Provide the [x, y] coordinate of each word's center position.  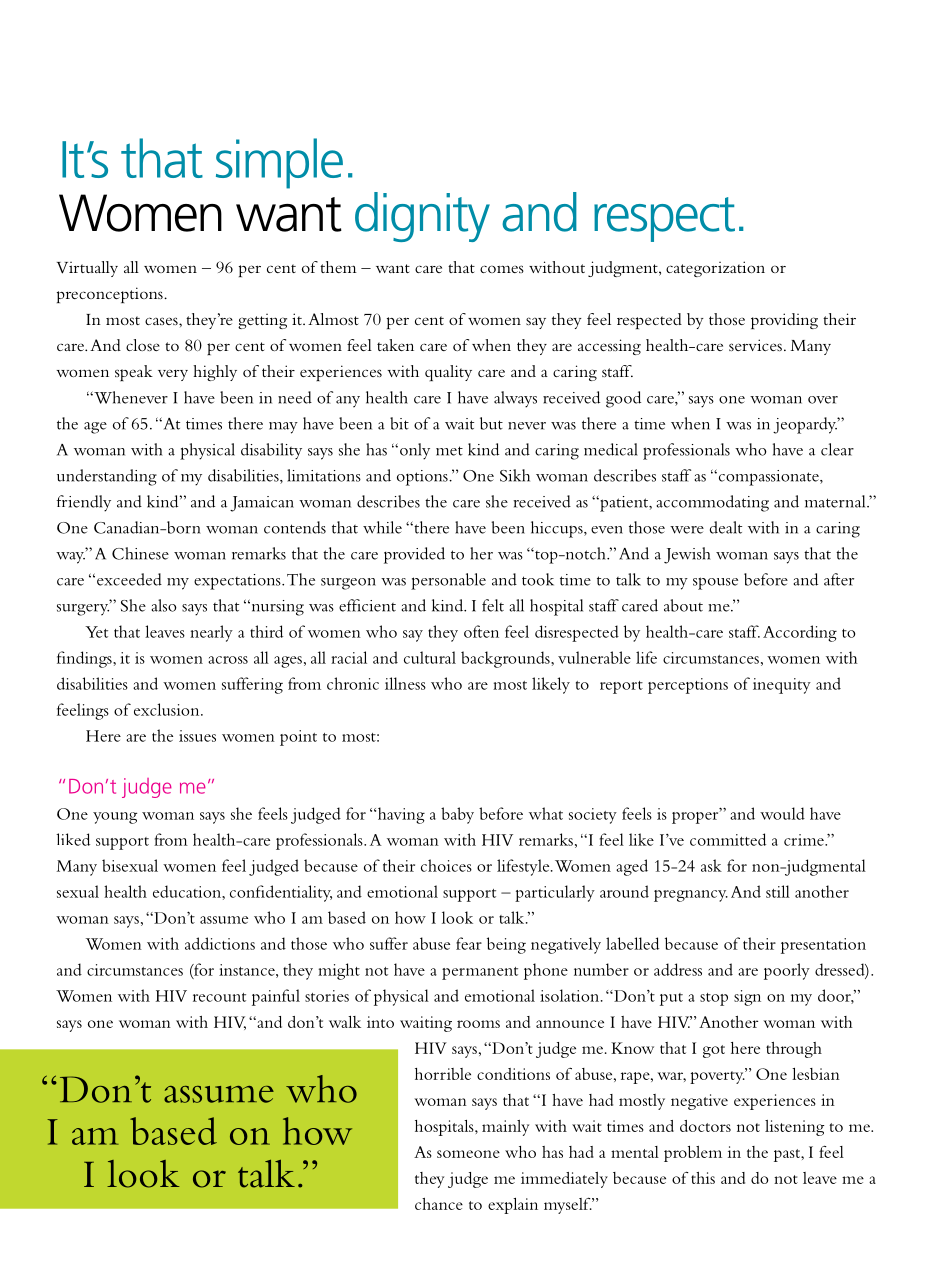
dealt [726, 527]
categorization [715, 269]
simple [279, 163]
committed [728, 839]
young [115, 818]
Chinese [140, 553]
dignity [422, 217]
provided [414, 555]
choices [446, 865]
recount [219, 997]
